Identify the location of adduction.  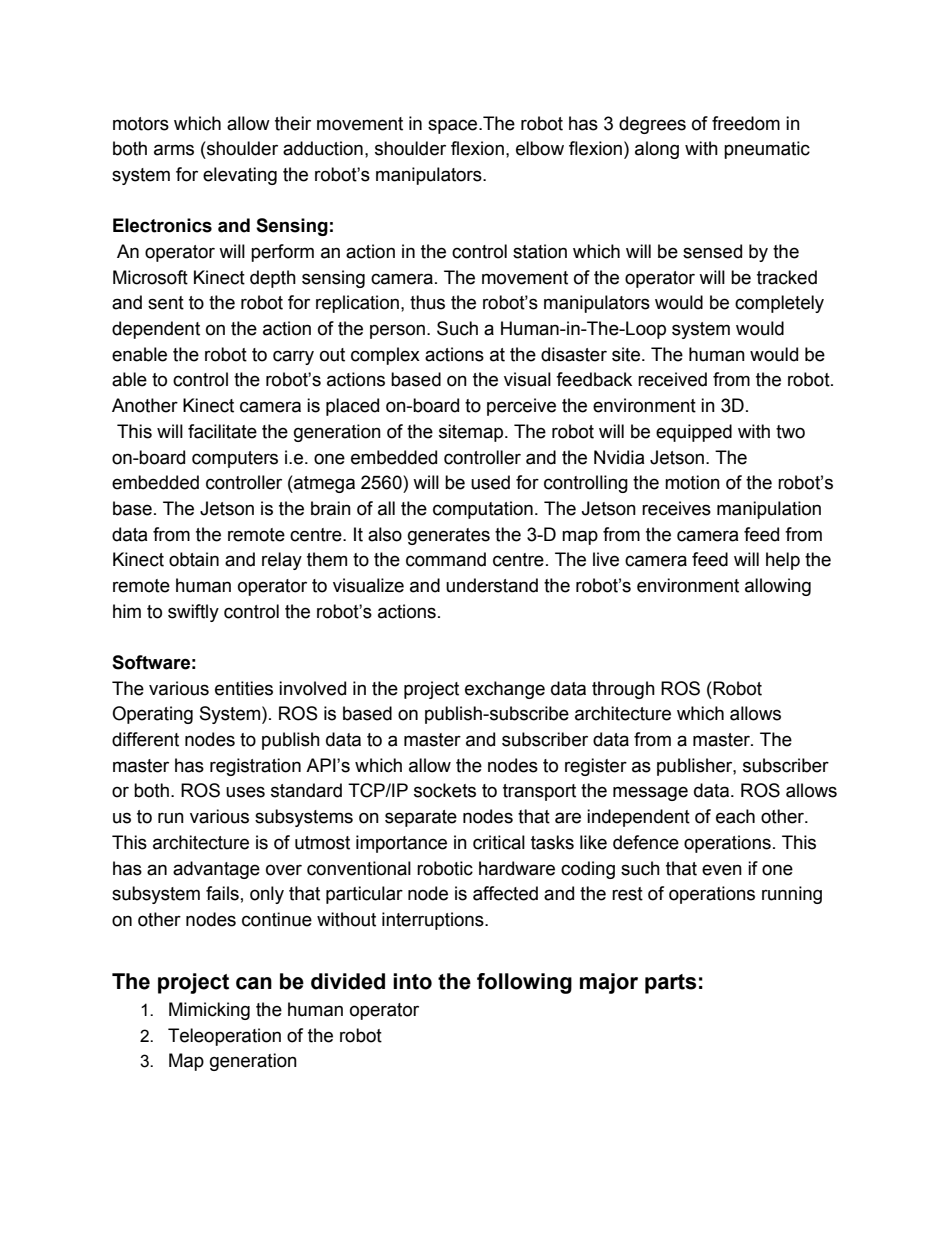
(323, 148).
